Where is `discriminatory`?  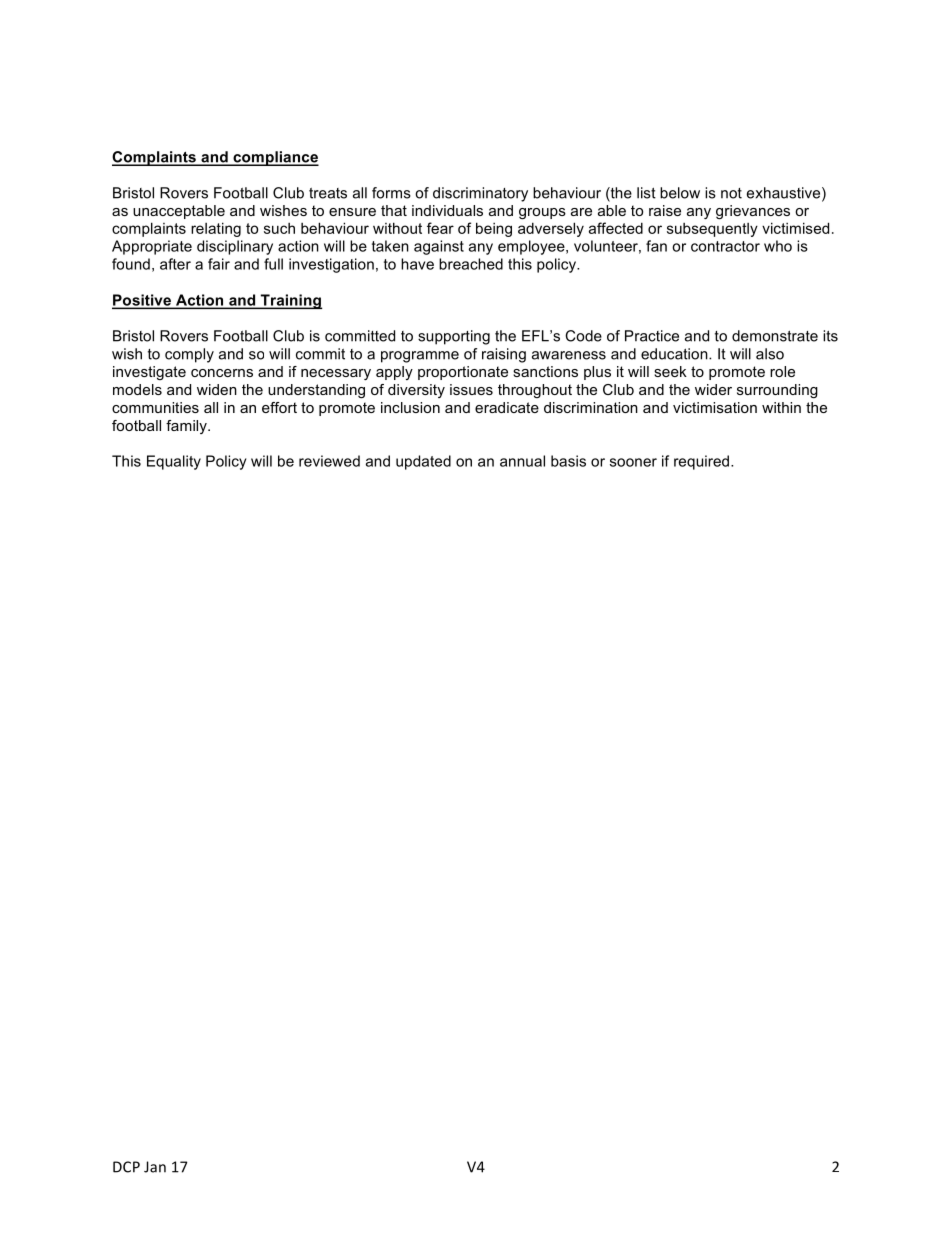
discriminatory is located at coordinates (480, 194).
